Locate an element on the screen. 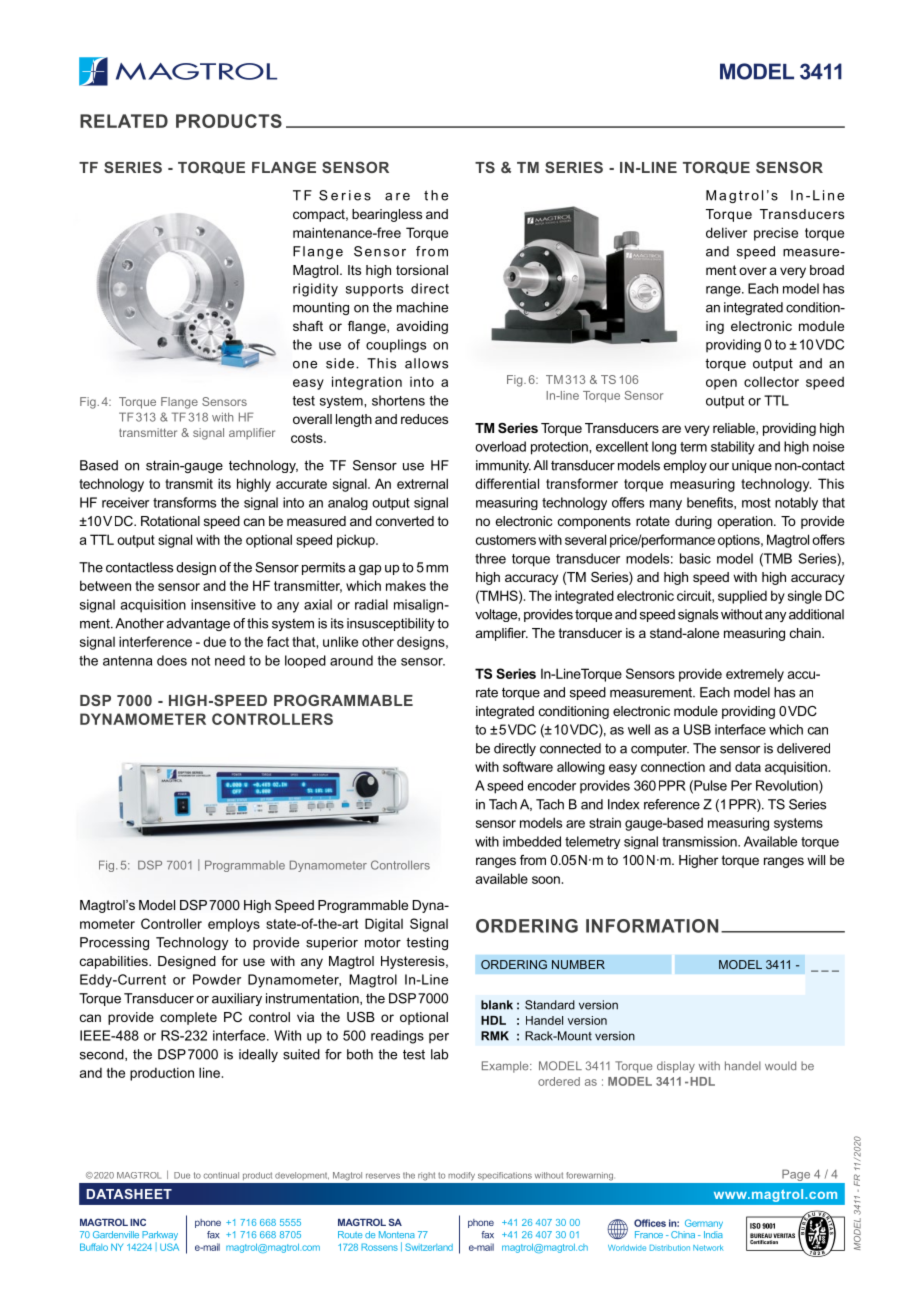  precise is located at coordinates (776, 234).
